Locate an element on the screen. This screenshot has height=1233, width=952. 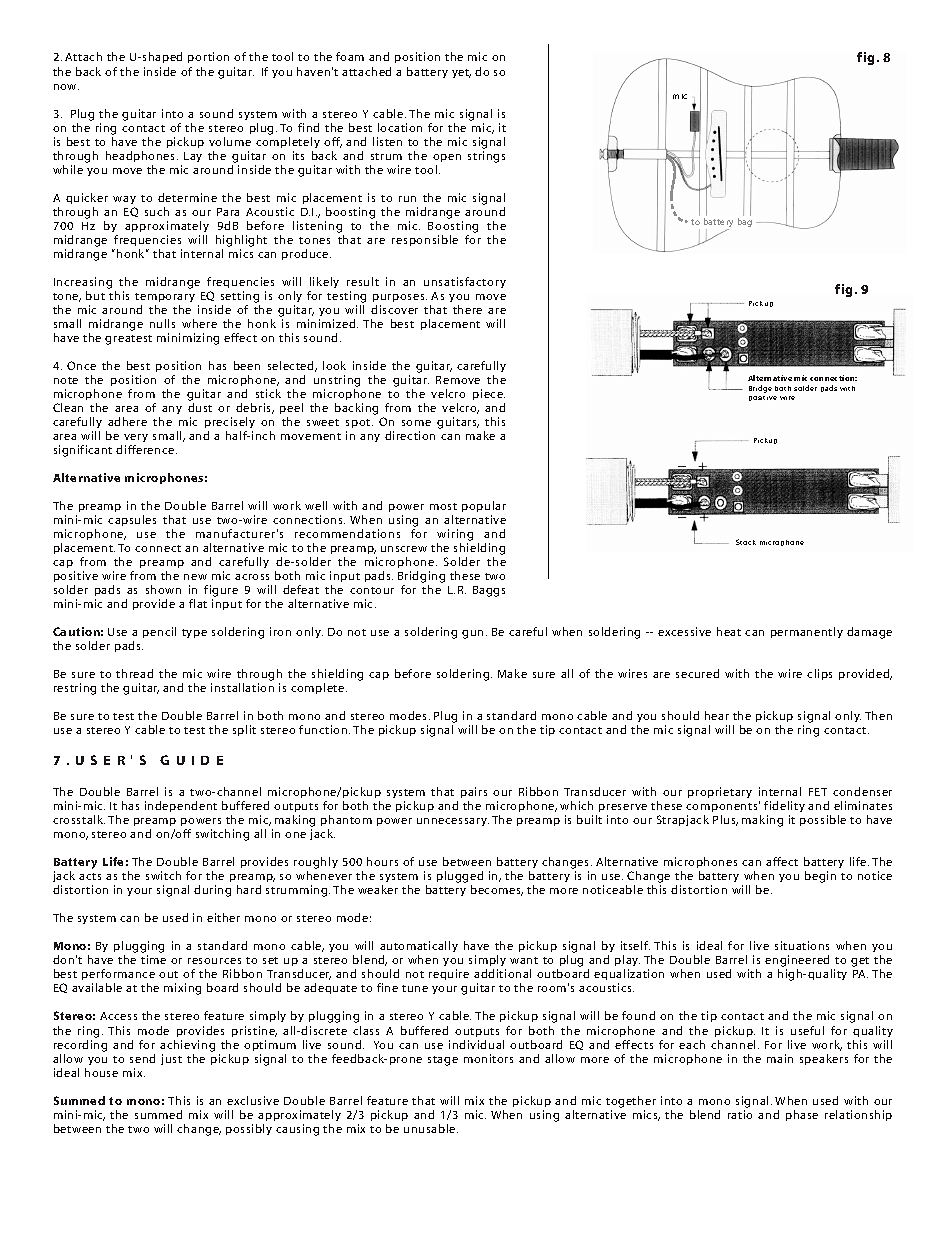
portion is located at coordinates (208, 57).
